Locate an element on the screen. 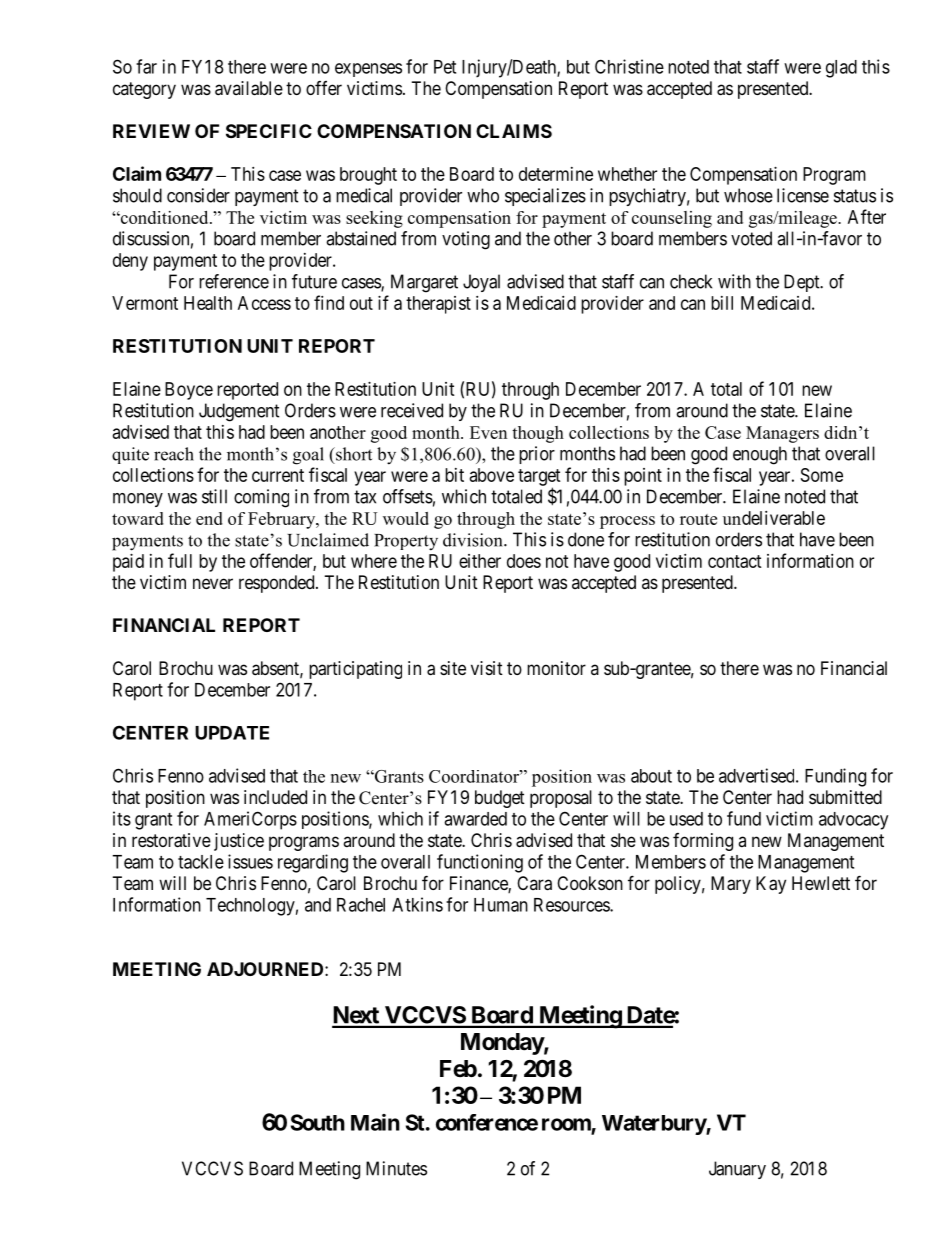  visit is located at coordinates (487, 668).
